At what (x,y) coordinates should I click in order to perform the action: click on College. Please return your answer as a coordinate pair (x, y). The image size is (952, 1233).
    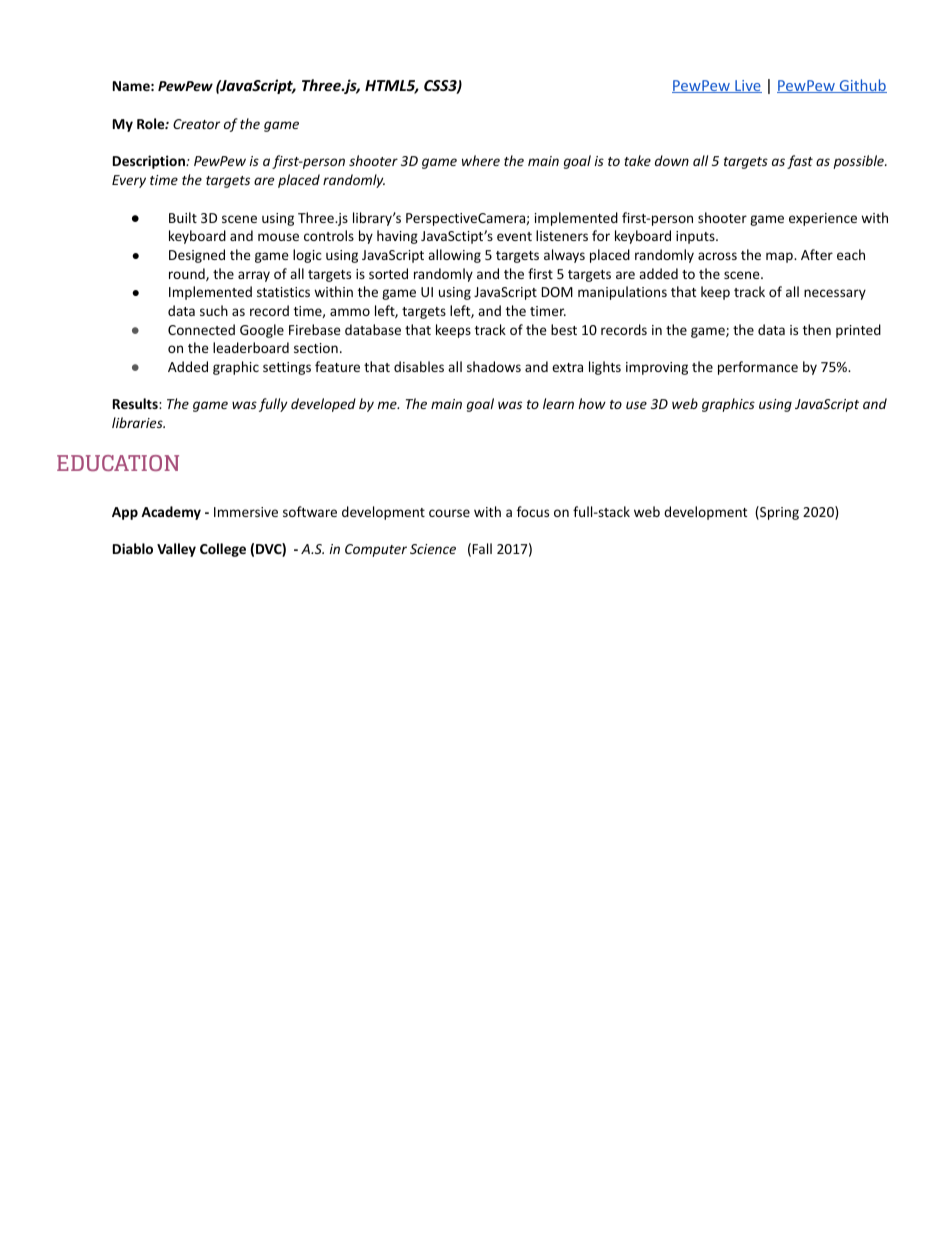
    Looking at the image, I should click on (223, 550).
